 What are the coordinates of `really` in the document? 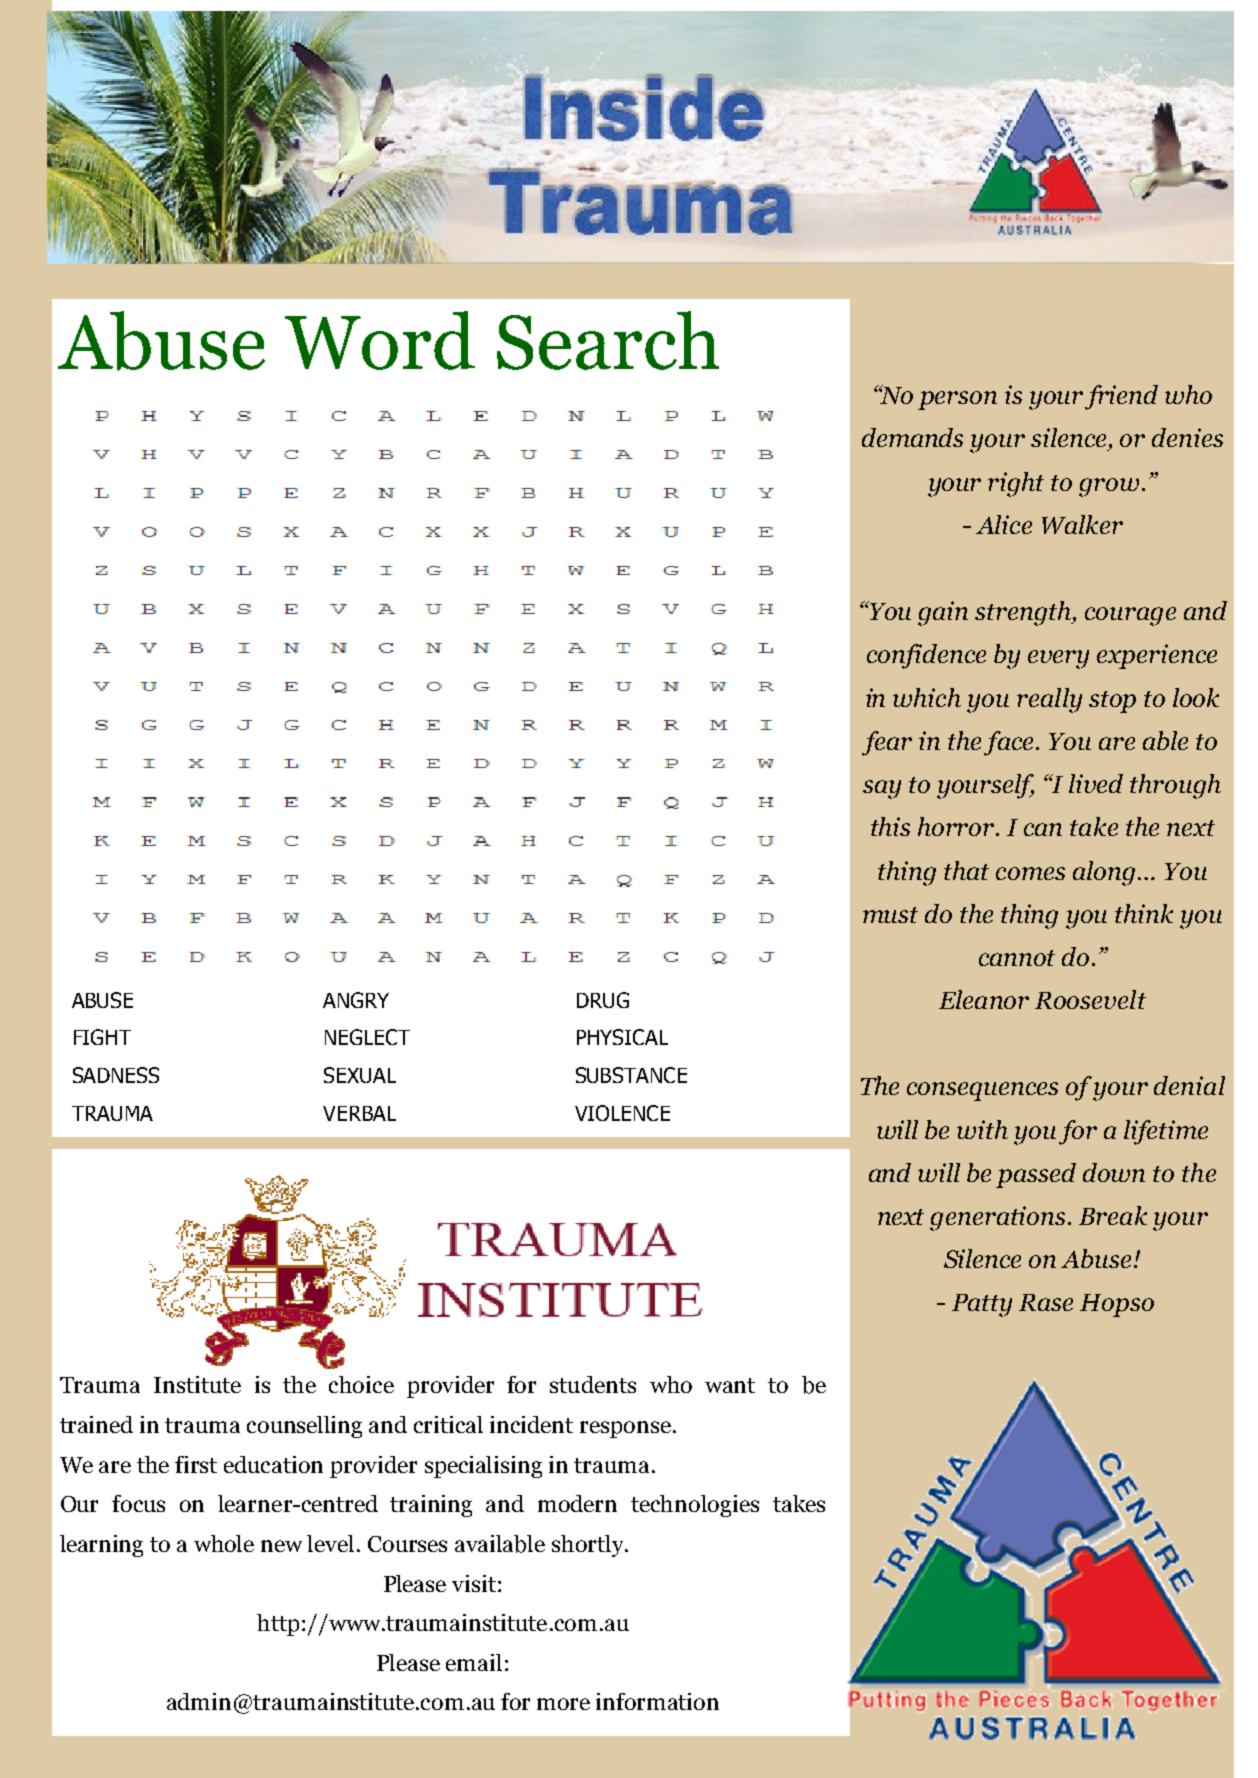 It's located at (1049, 700).
